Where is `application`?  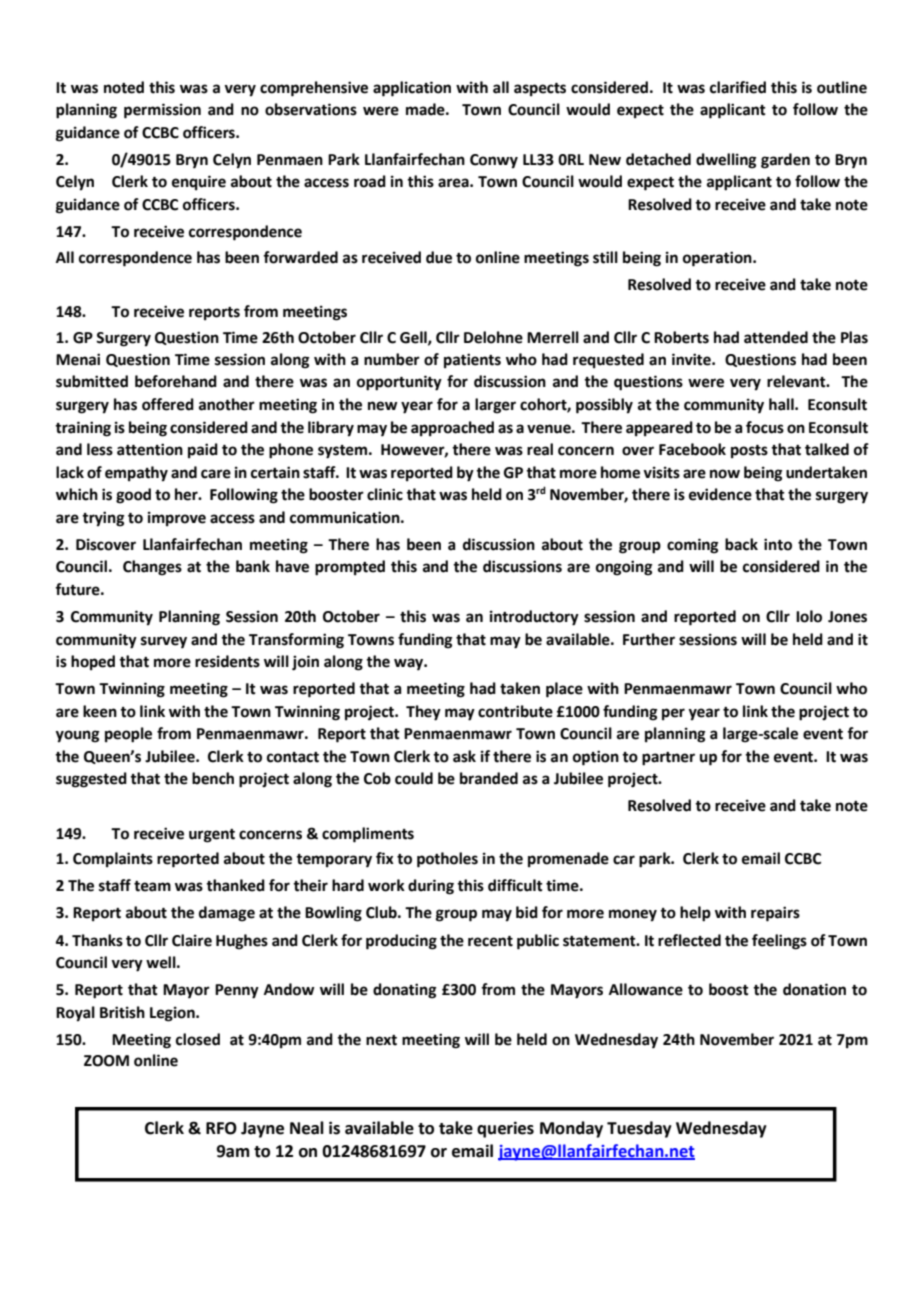
application is located at coordinates (412, 89).
